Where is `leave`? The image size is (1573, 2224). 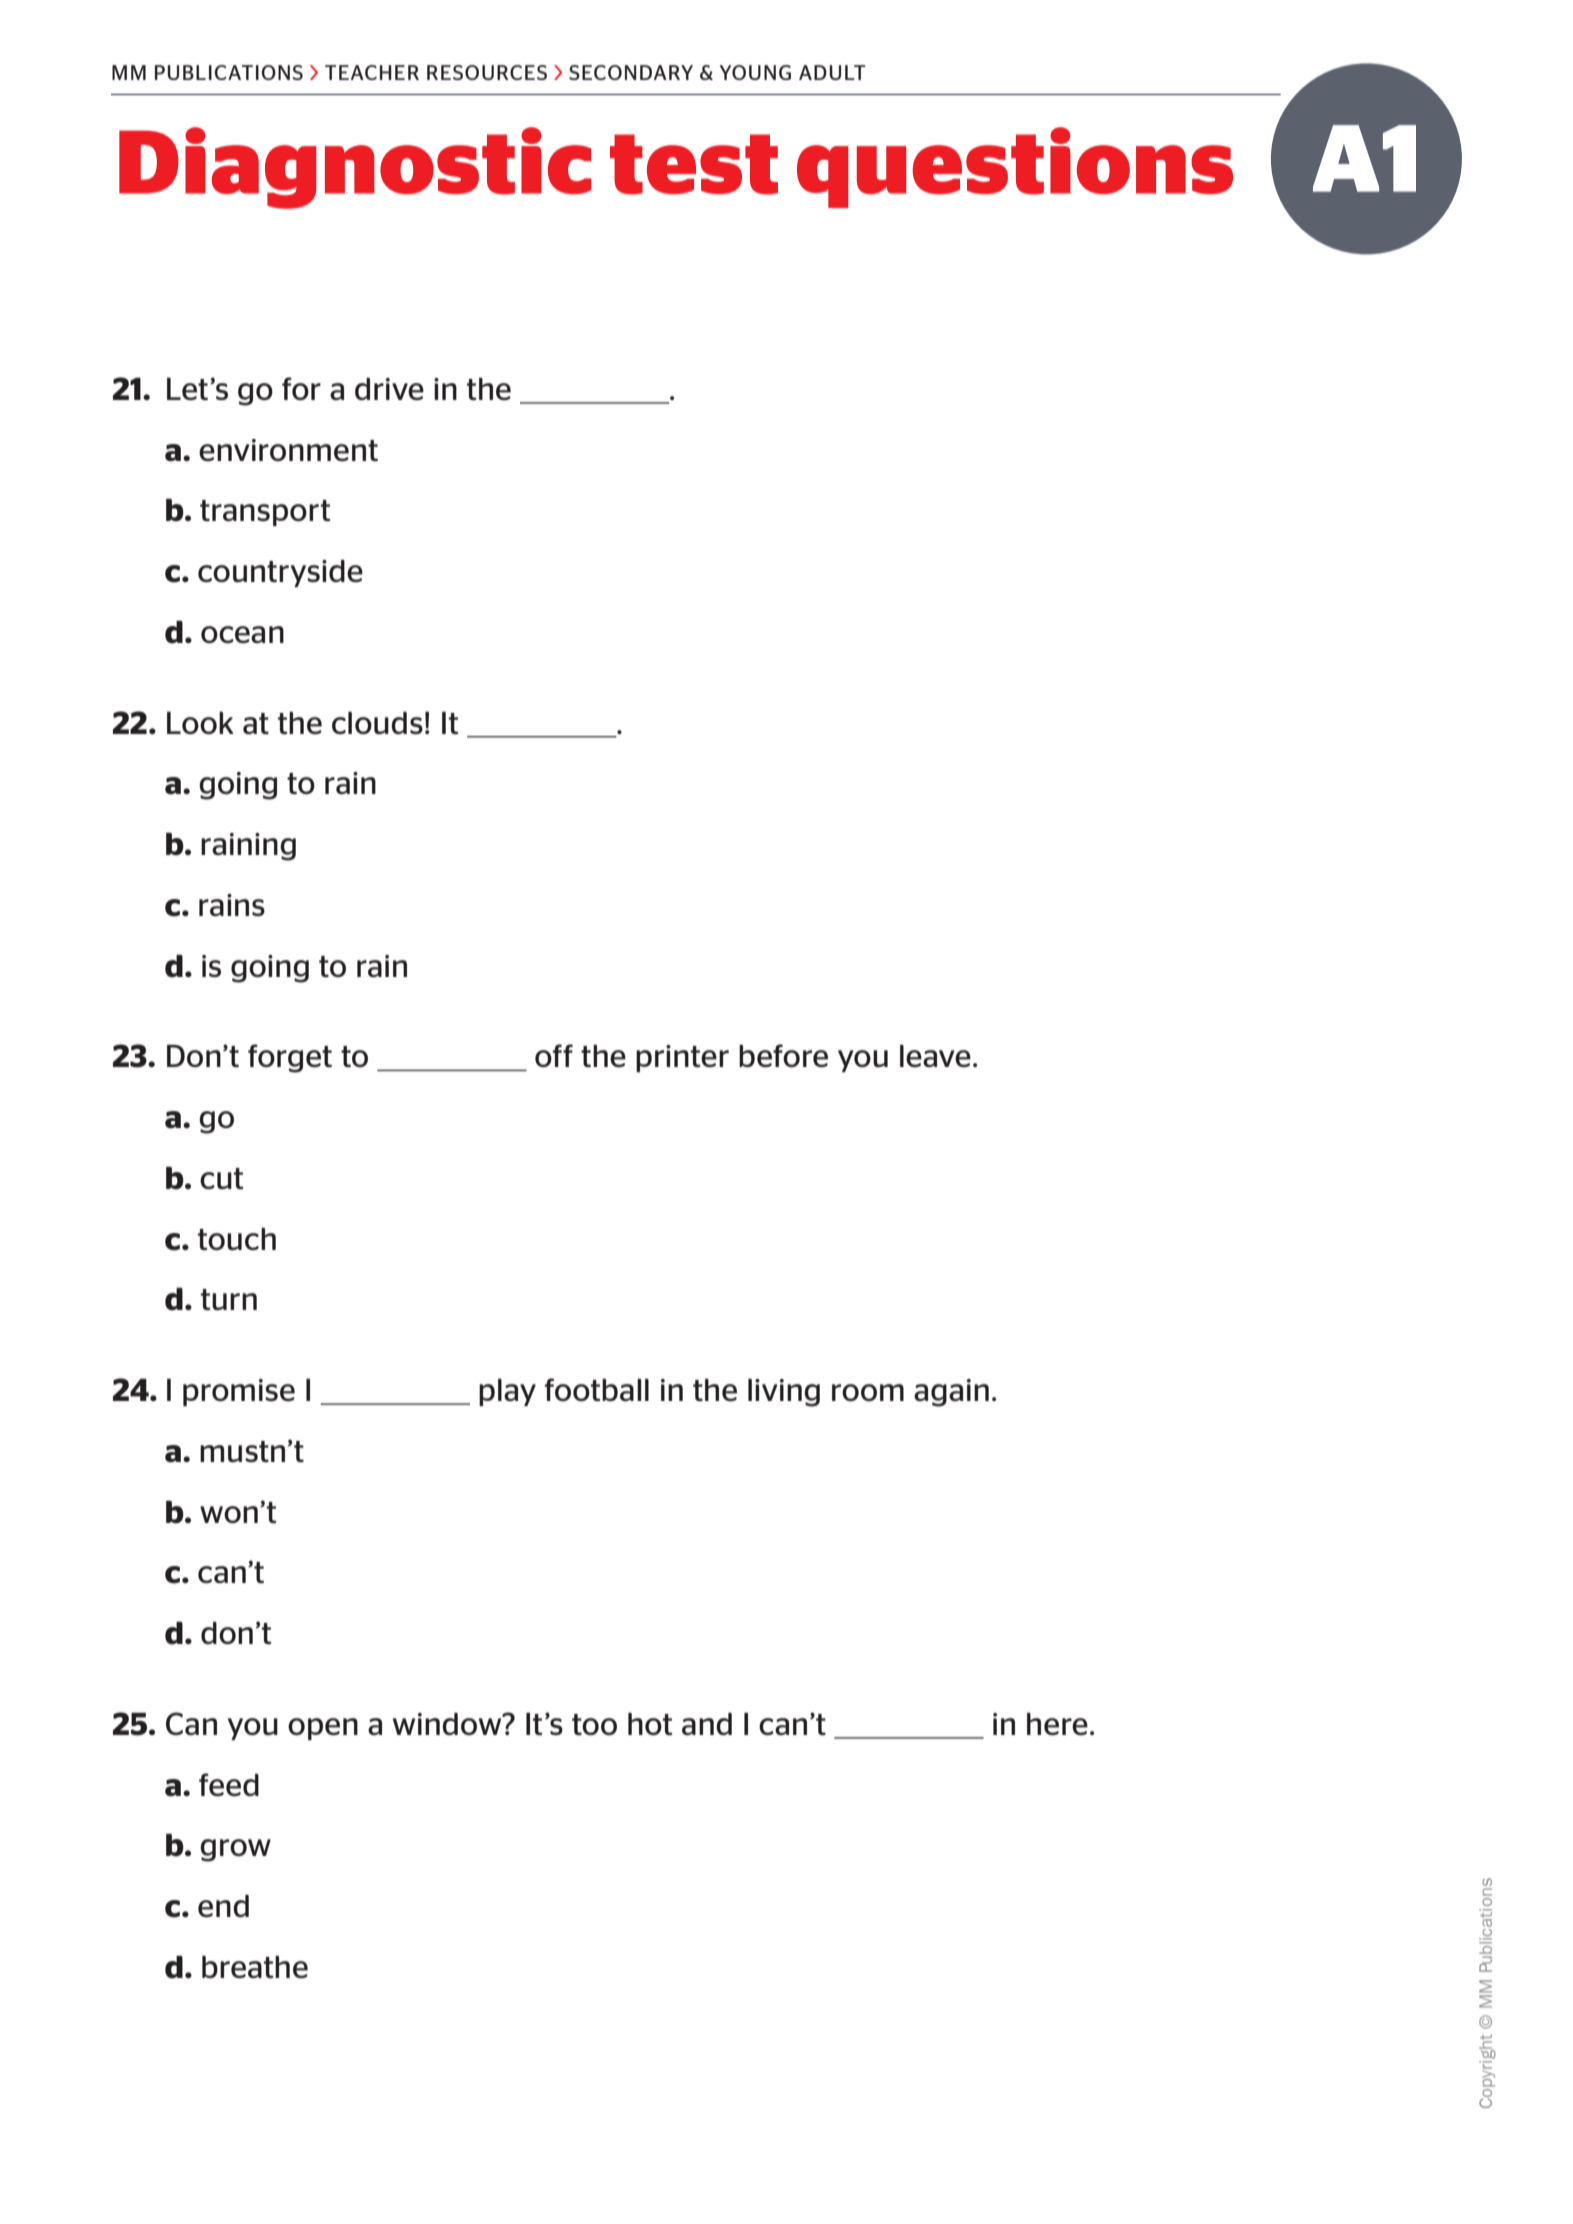
leave is located at coordinates (935, 1056).
